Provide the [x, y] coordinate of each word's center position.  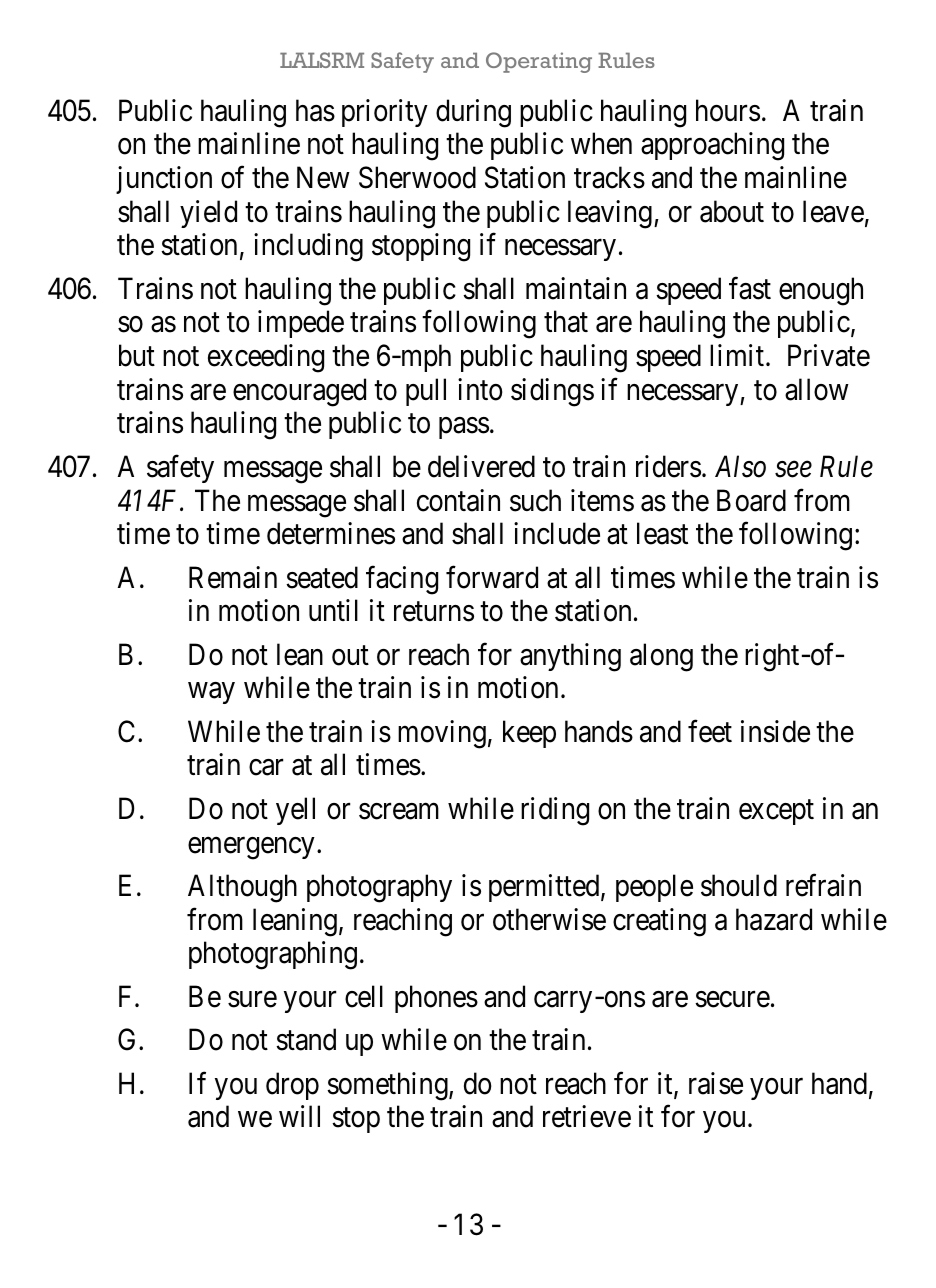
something [388, 1086]
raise [716, 1083]
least [662, 533]
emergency [251, 848]
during [473, 113]
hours [728, 110]
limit [737, 355]
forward [492, 577]
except [776, 812]
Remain [233, 577]
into [480, 389]
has [315, 110]
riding [555, 811]
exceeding [266, 358]
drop [292, 1086]
